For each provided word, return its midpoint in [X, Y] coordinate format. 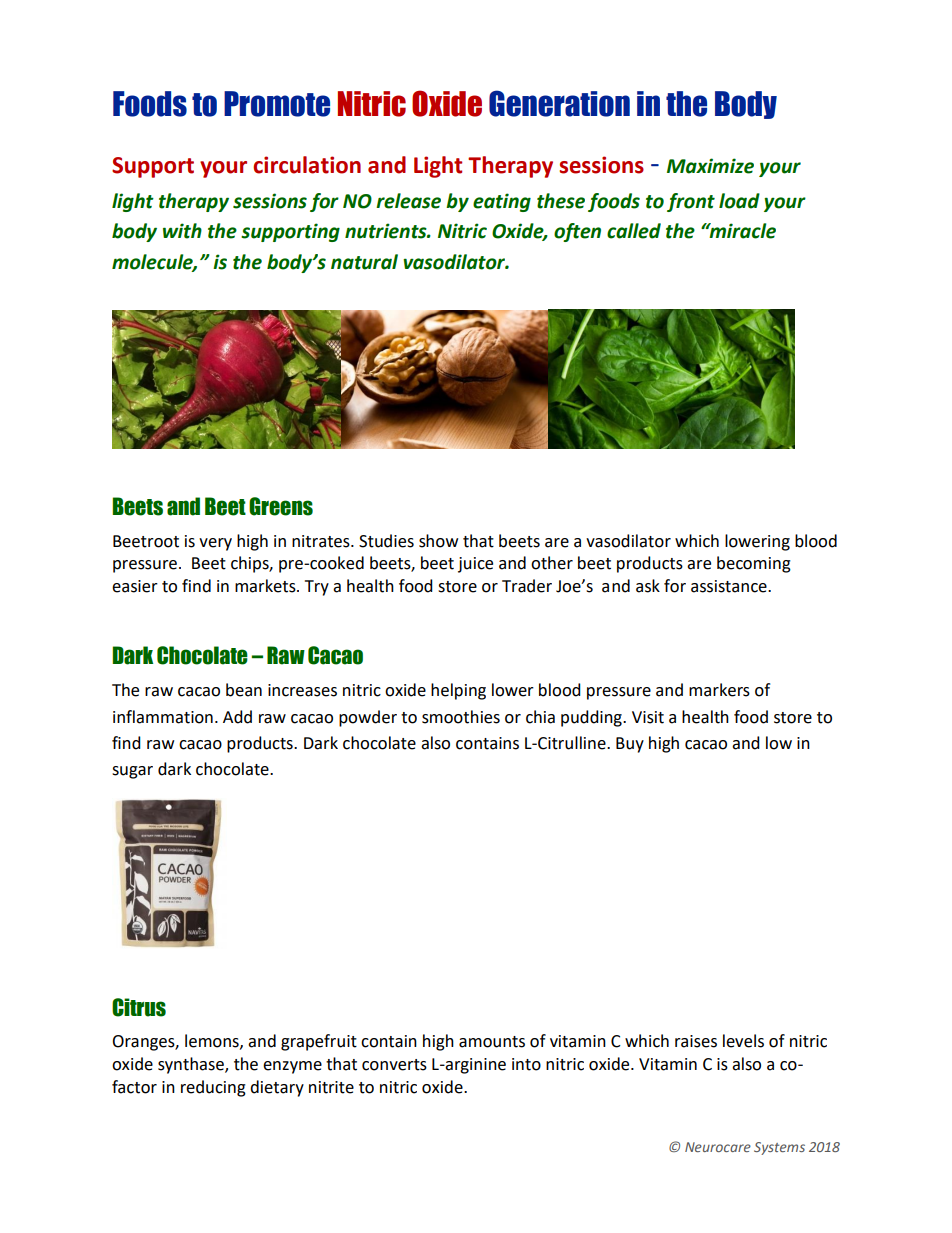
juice [475, 565]
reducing [213, 1088]
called [634, 231]
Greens [281, 506]
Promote [277, 104]
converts [394, 1065]
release [408, 201]
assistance [730, 586]
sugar [132, 772]
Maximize [710, 166]
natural [364, 262]
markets [266, 586]
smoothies [461, 717]
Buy [630, 745]
